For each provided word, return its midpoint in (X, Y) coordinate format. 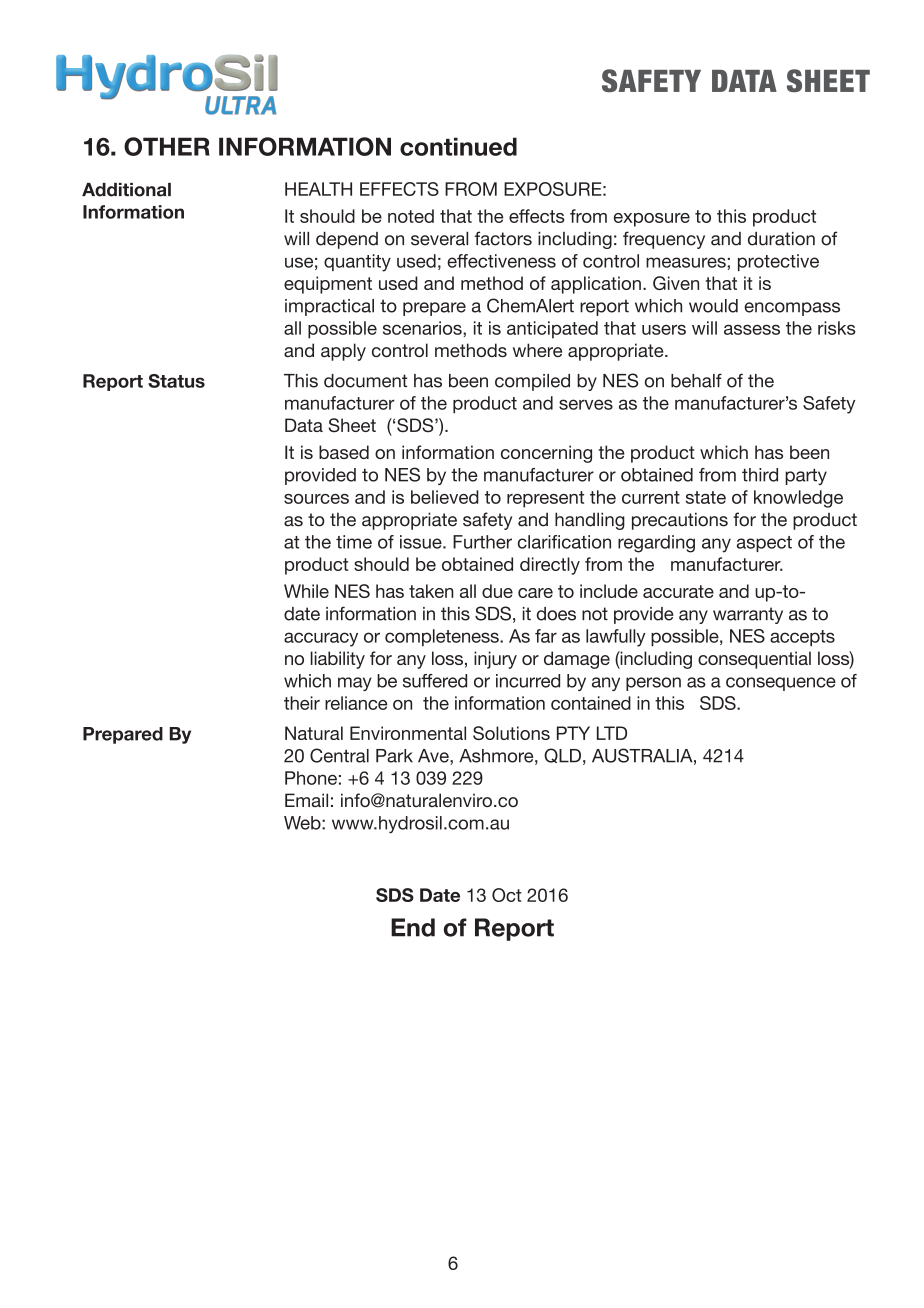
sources (316, 499)
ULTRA (240, 105)
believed (445, 497)
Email (306, 800)
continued (458, 146)
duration (781, 239)
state (706, 497)
